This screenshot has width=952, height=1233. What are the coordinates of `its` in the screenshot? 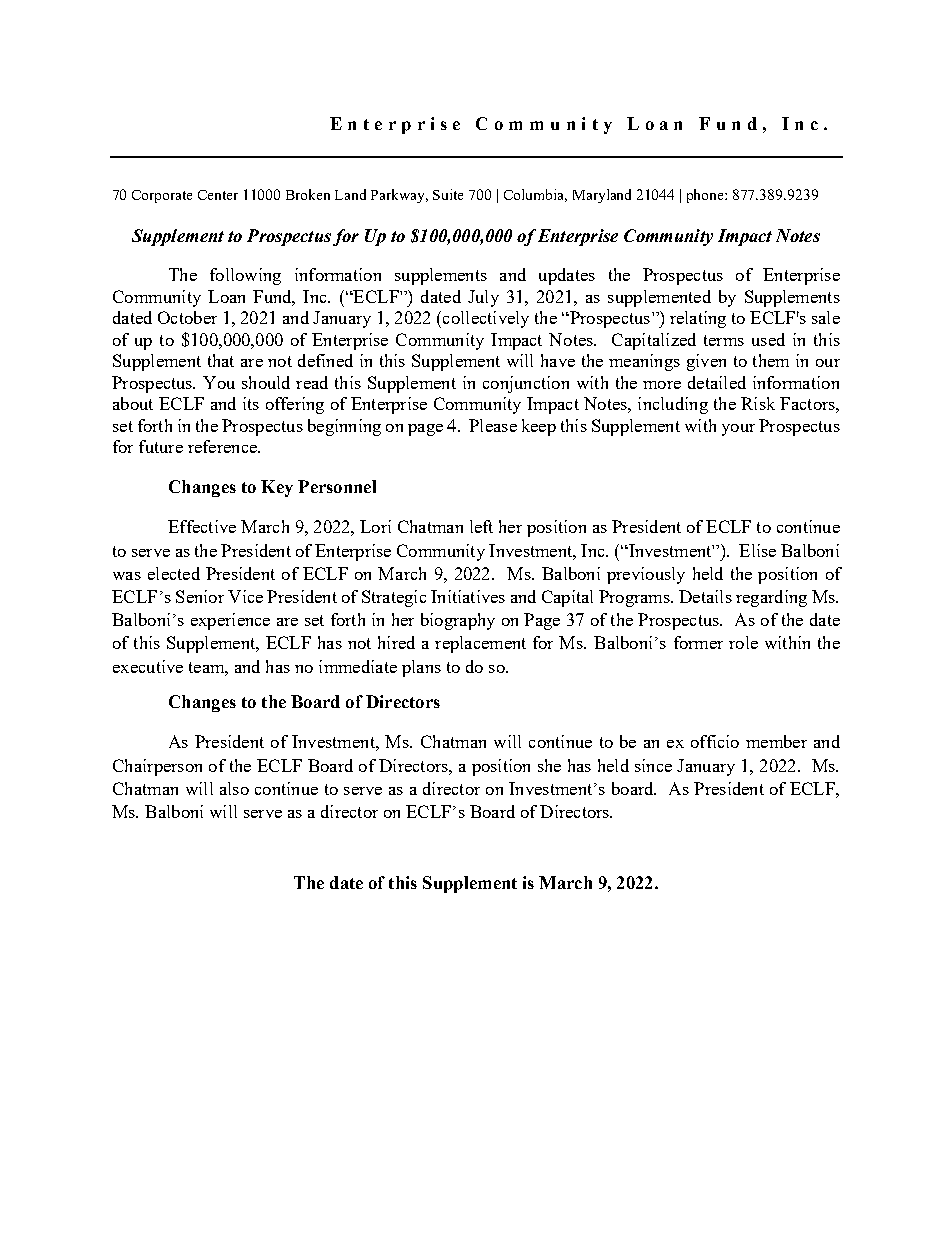 It's located at (251, 403).
